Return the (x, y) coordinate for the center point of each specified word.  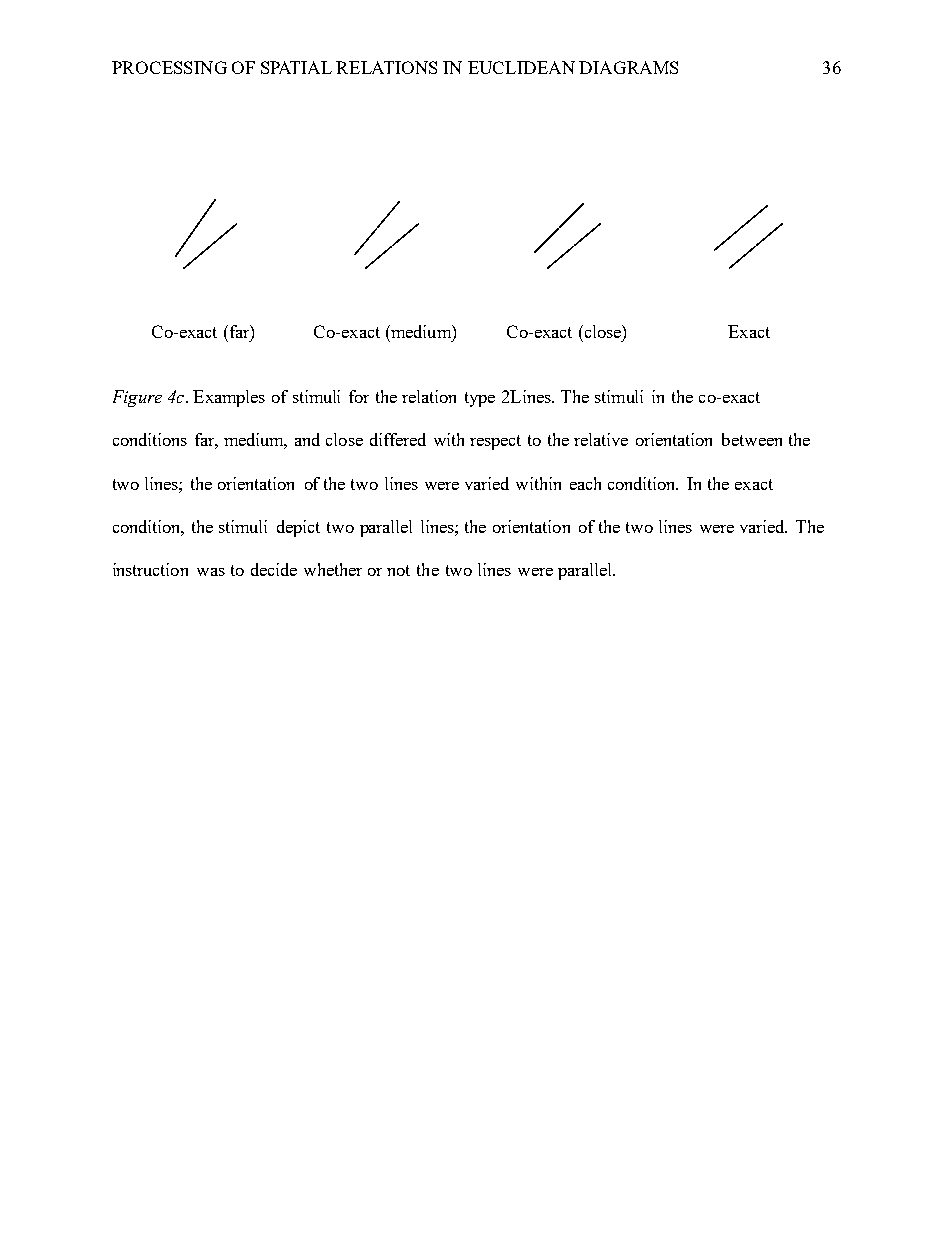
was (211, 572)
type (480, 399)
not (398, 570)
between (752, 439)
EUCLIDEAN (521, 67)
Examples (229, 398)
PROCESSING (169, 67)
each (585, 483)
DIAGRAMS (628, 67)
